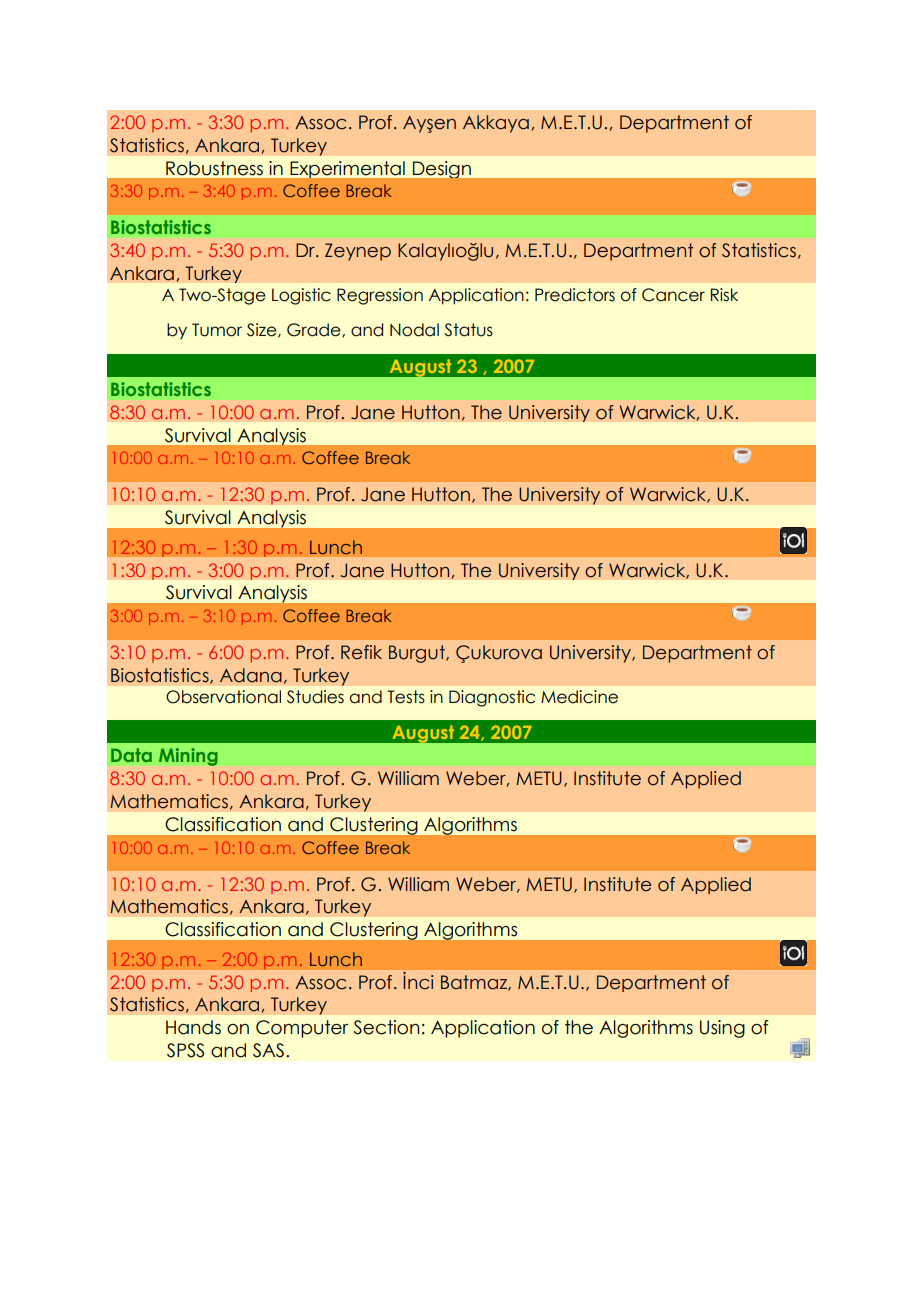 The height and width of the screenshot is (1308, 924). Describe the element at coordinates (722, 1029) in the screenshot. I see `Using` at that location.
